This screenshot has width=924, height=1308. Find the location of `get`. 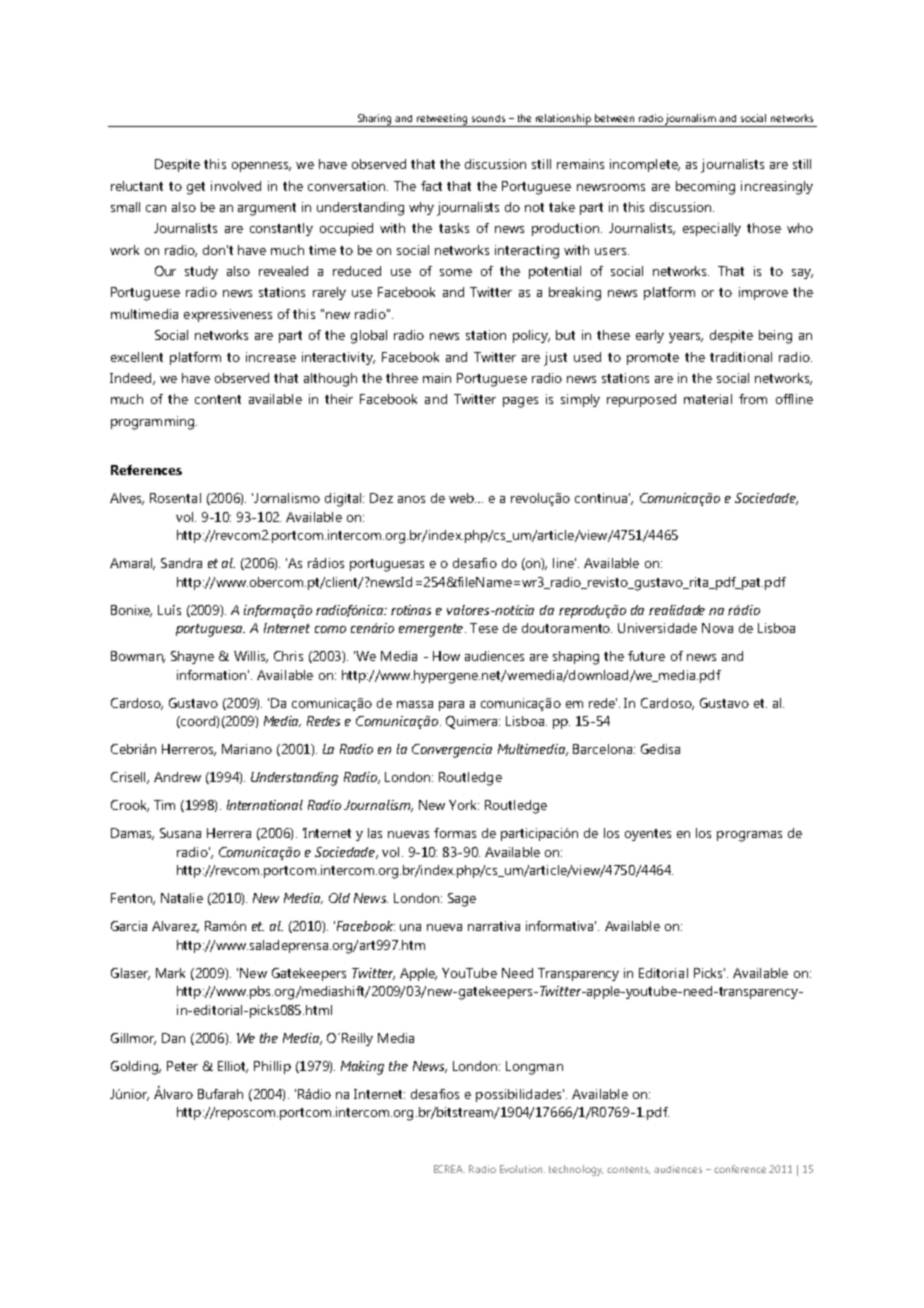

get is located at coordinates (196, 188).
